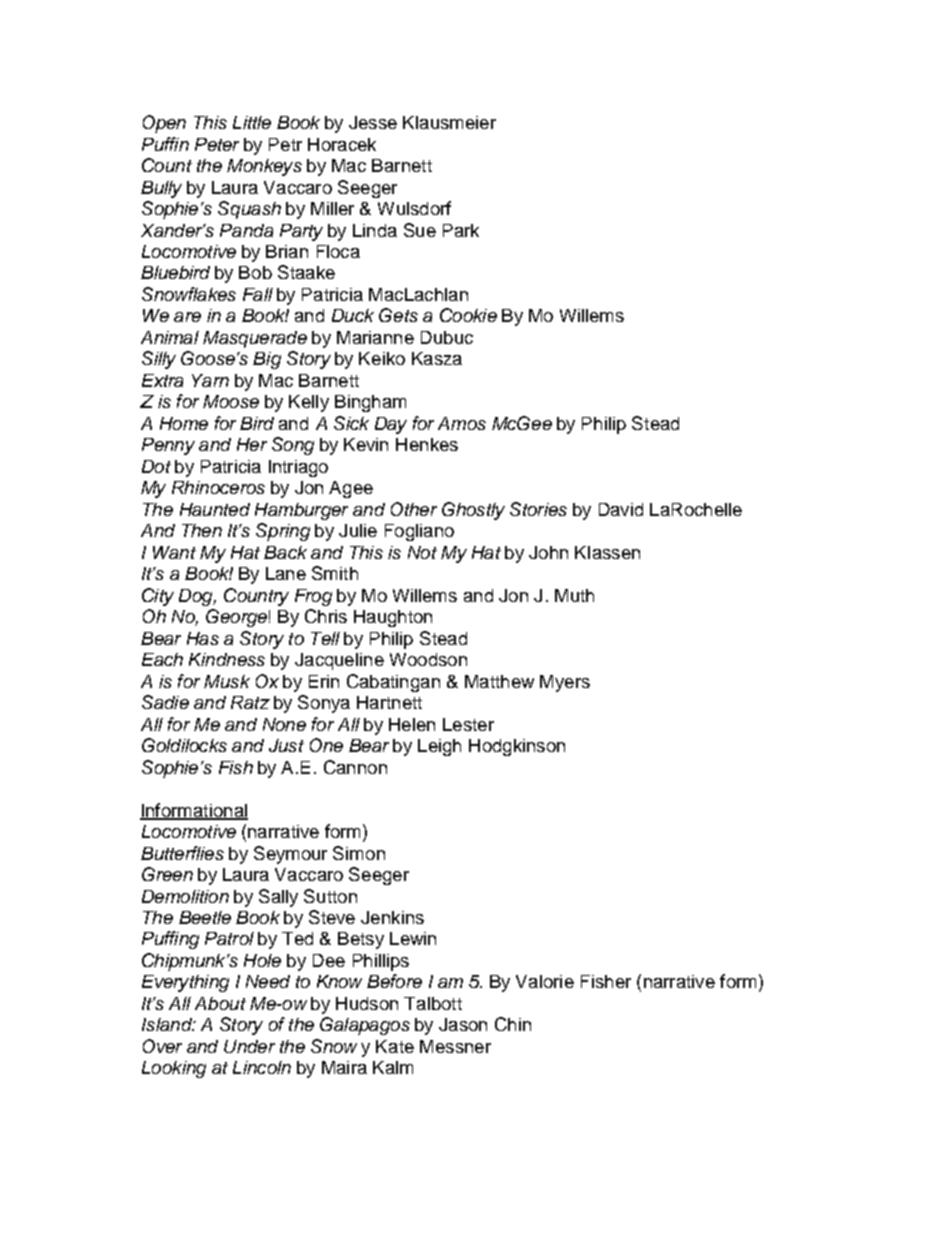 This page has width=952, height=1233. I want to click on Has, so click(203, 638).
